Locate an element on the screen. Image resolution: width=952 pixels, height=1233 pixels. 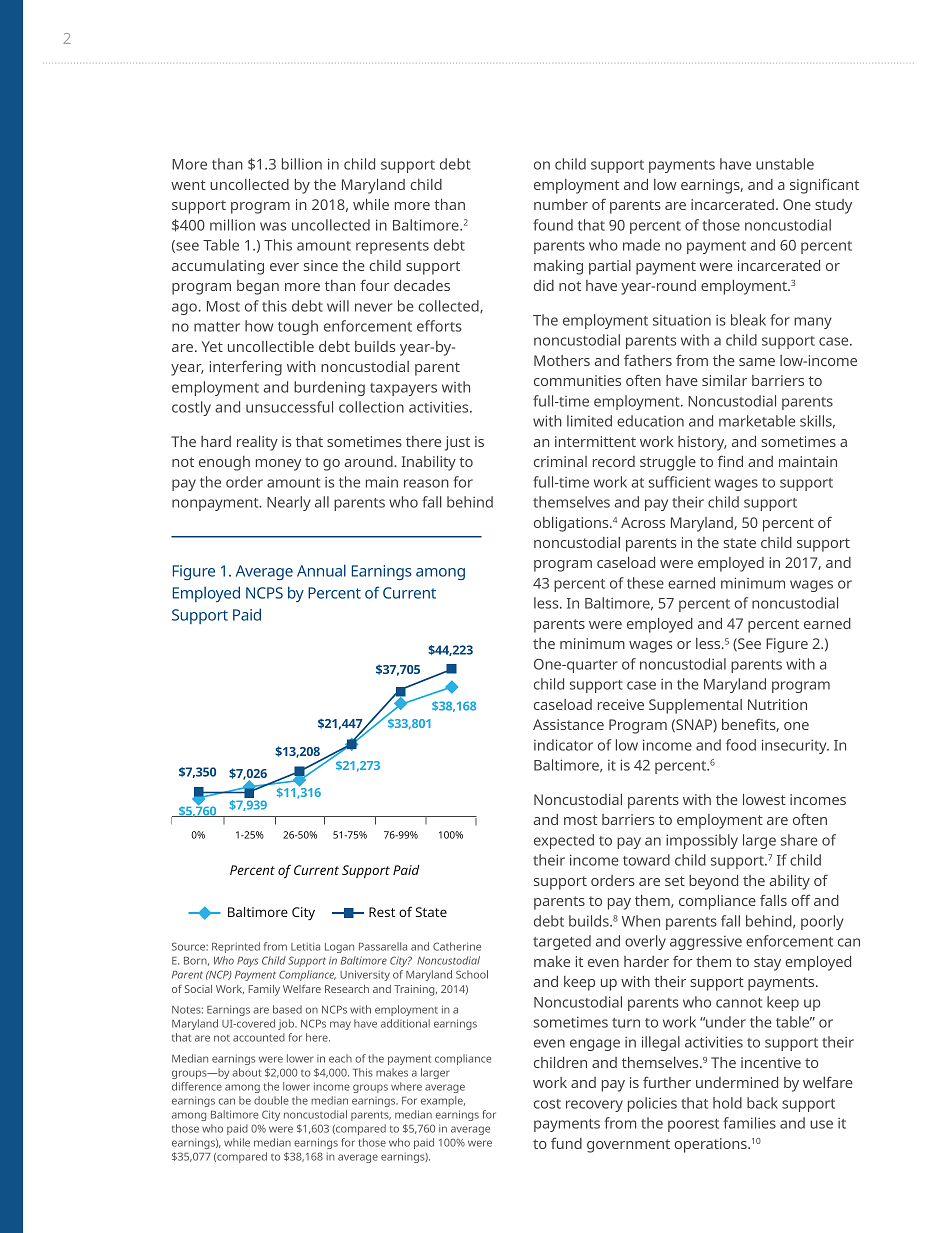
Nutrition is located at coordinates (777, 704).
